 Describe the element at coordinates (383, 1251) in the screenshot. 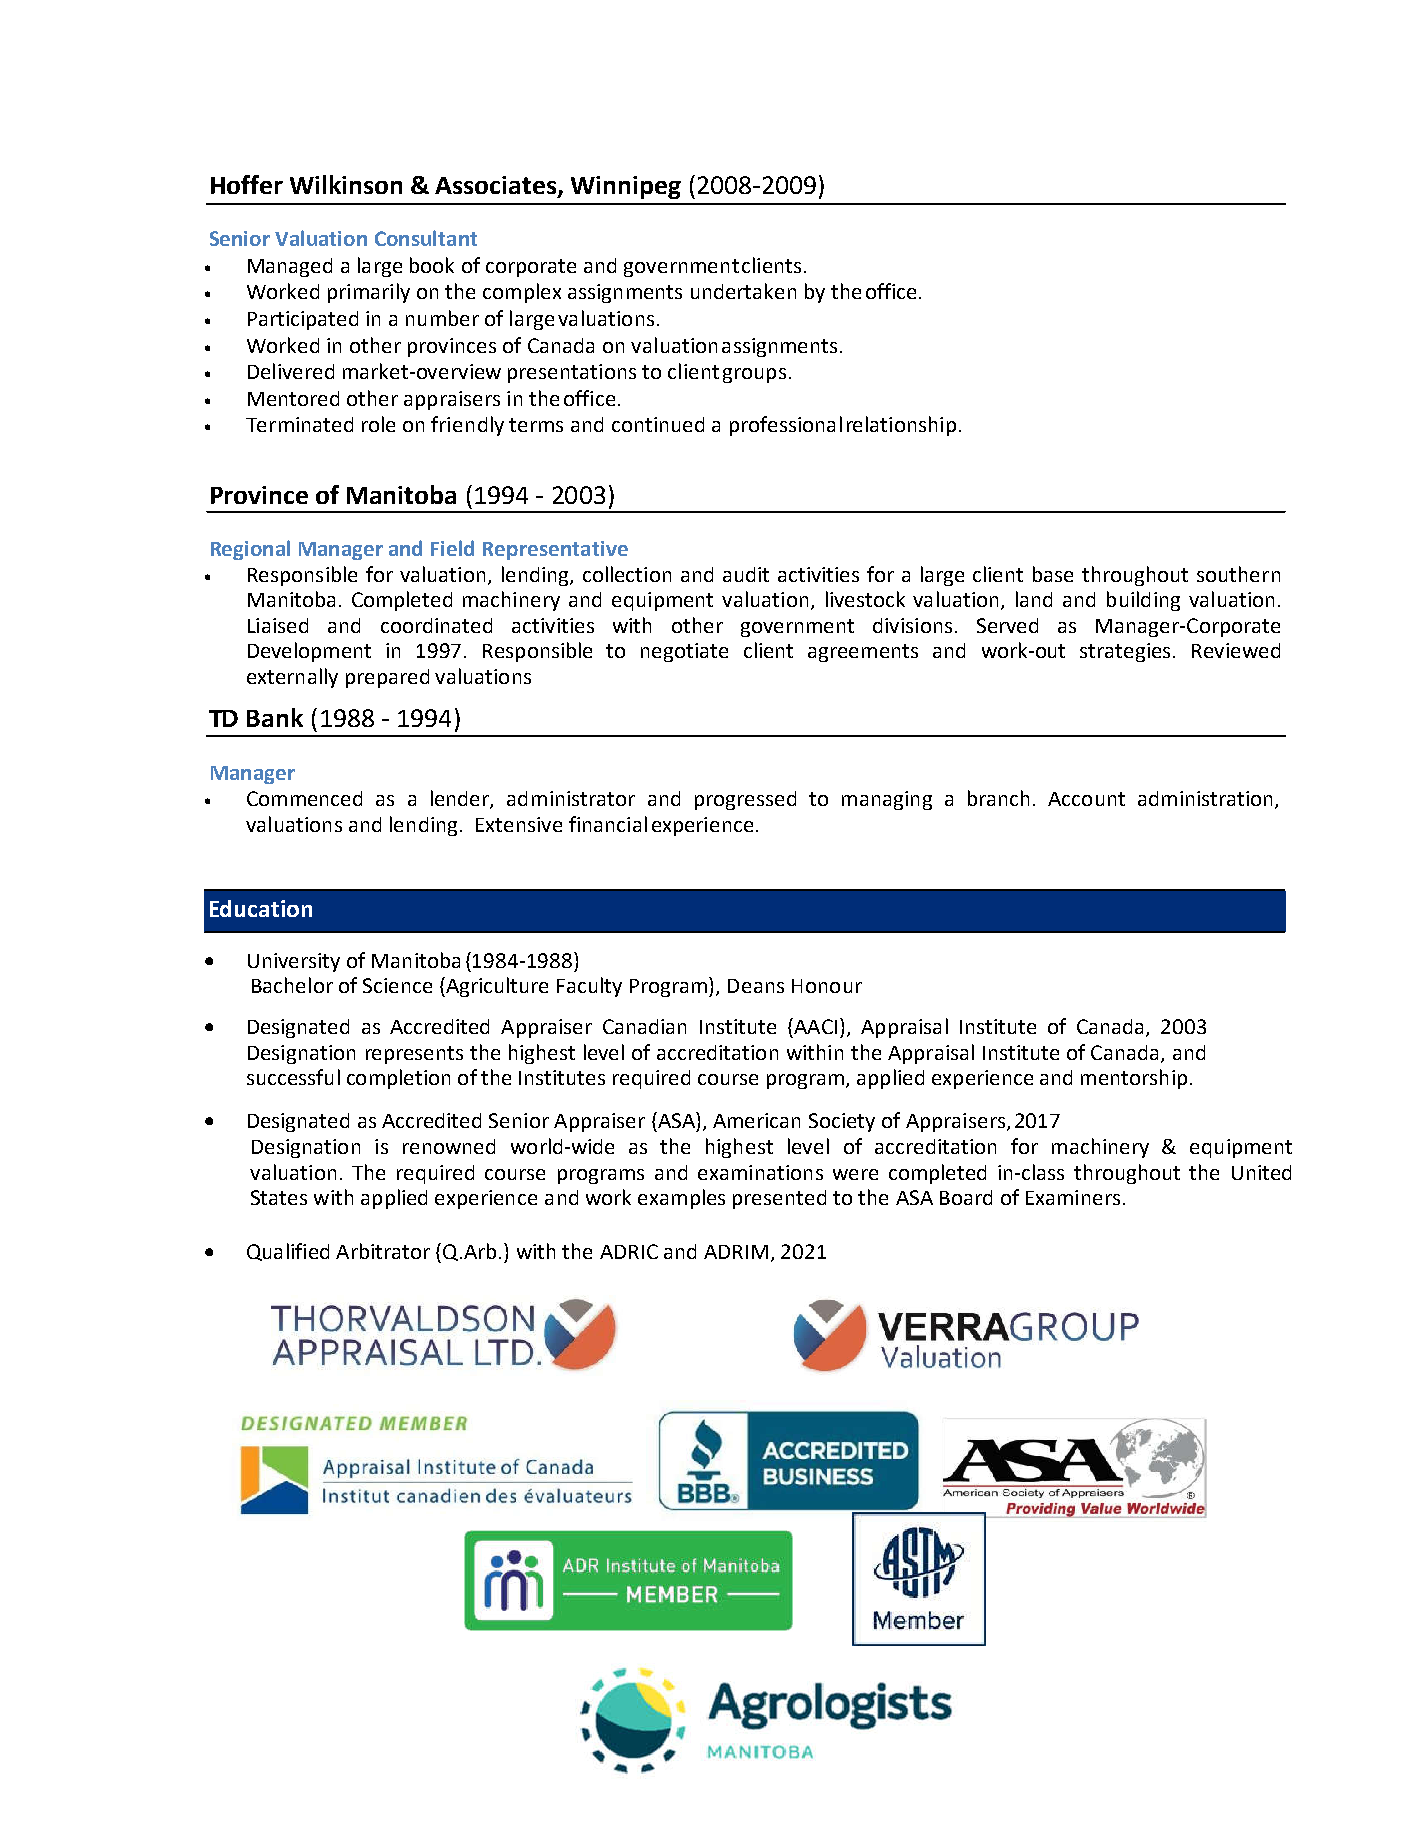

I see `Arbitrator` at that location.
